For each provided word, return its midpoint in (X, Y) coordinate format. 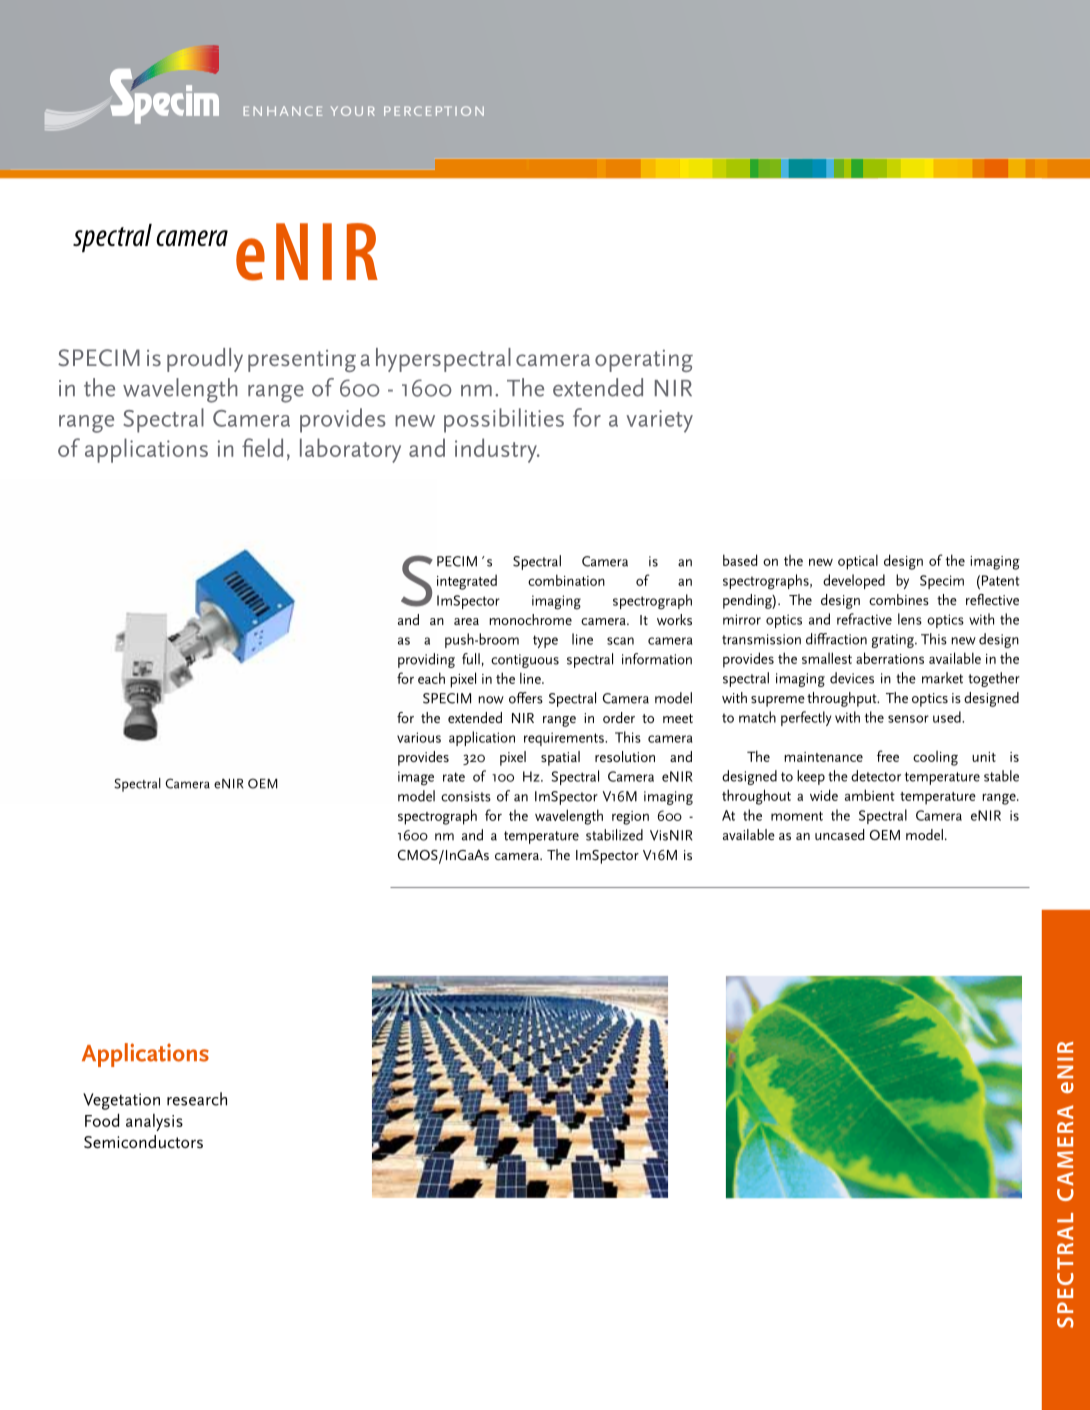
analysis (154, 1122)
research (197, 1099)
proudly (205, 360)
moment (797, 816)
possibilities (504, 420)
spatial (560, 758)
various (419, 737)
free (888, 756)
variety (659, 421)
